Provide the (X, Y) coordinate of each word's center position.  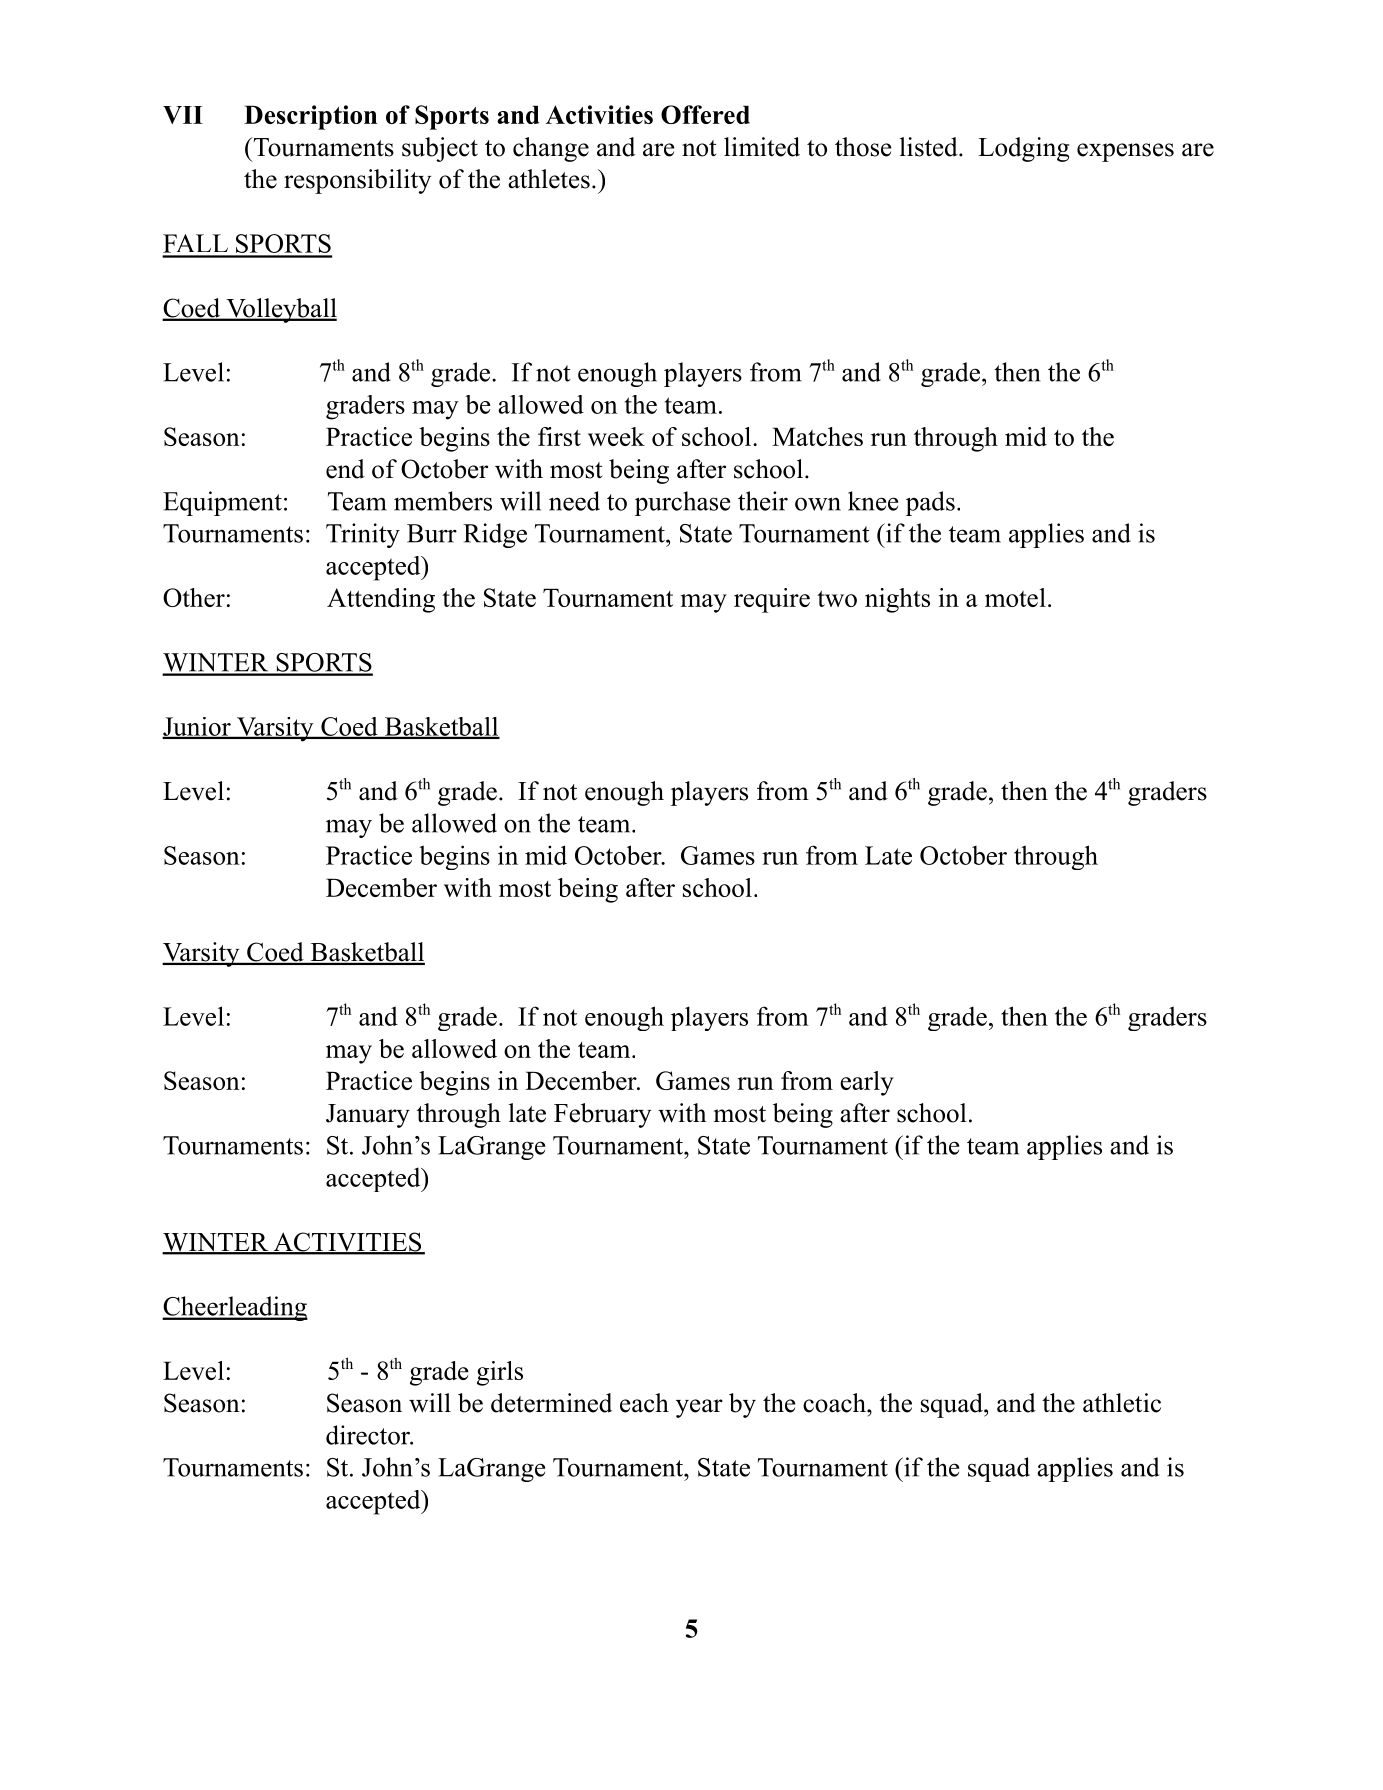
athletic (1122, 1403)
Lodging (1023, 149)
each (644, 1403)
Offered (705, 114)
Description (310, 117)
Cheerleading (235, 1308)
